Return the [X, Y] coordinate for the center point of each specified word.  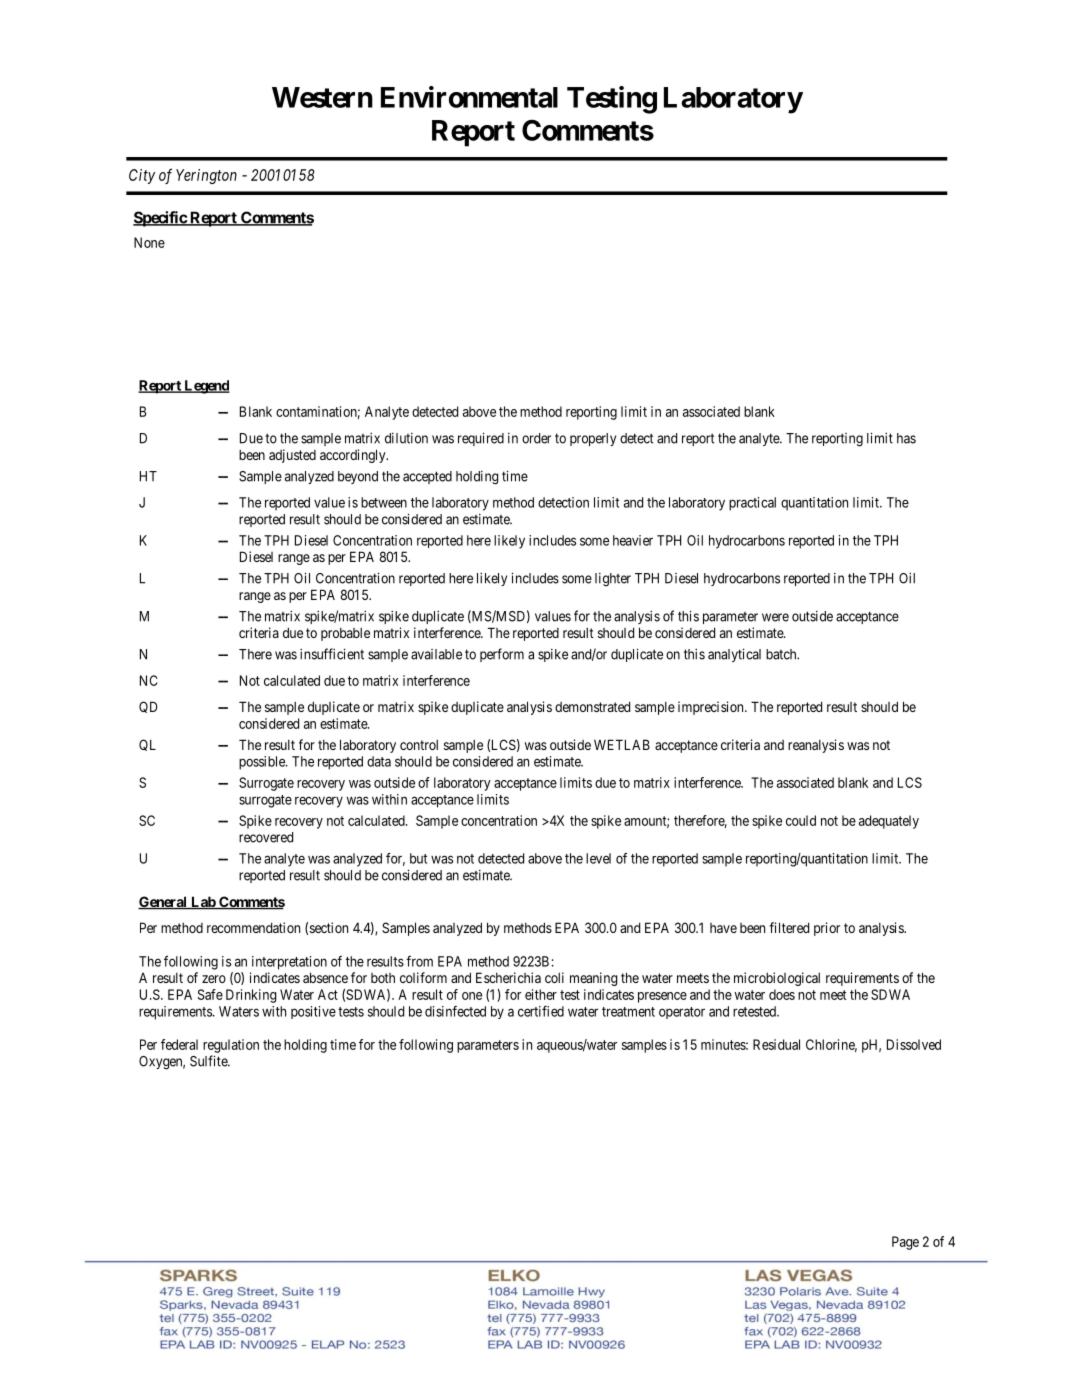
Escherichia [508, 977]
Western [322, 97]
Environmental [469, 97]
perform [502, 655]
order [536, 438]
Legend [206, 387]
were [775, 617]
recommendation [253, 927]
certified [541, 1011]
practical [752, 504]
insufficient [332, 654]
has [906, 438]
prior [827, 929]
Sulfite [209, 1061]
